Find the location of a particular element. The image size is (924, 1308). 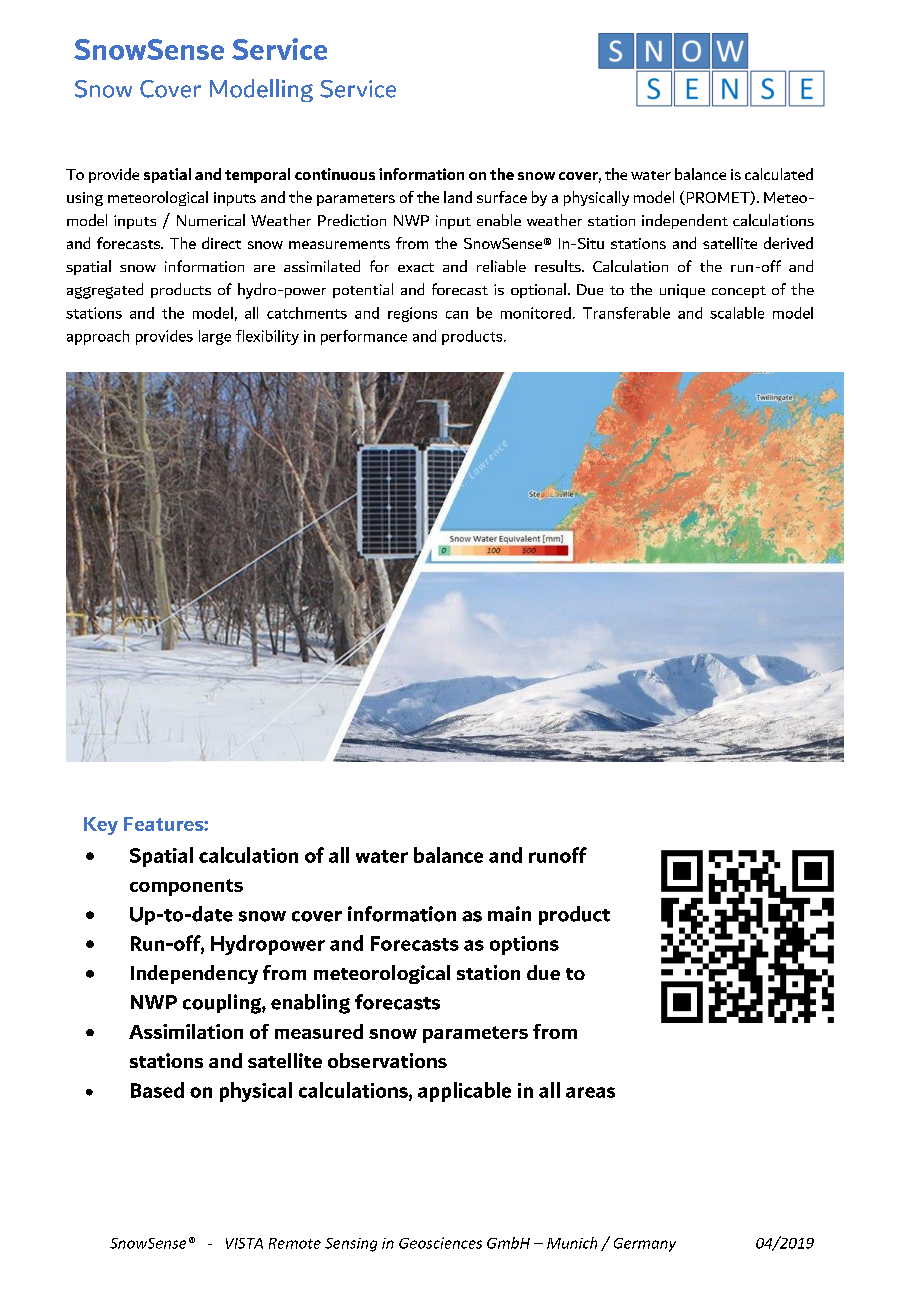

VISTA is located at coordinates (244, 1243).
